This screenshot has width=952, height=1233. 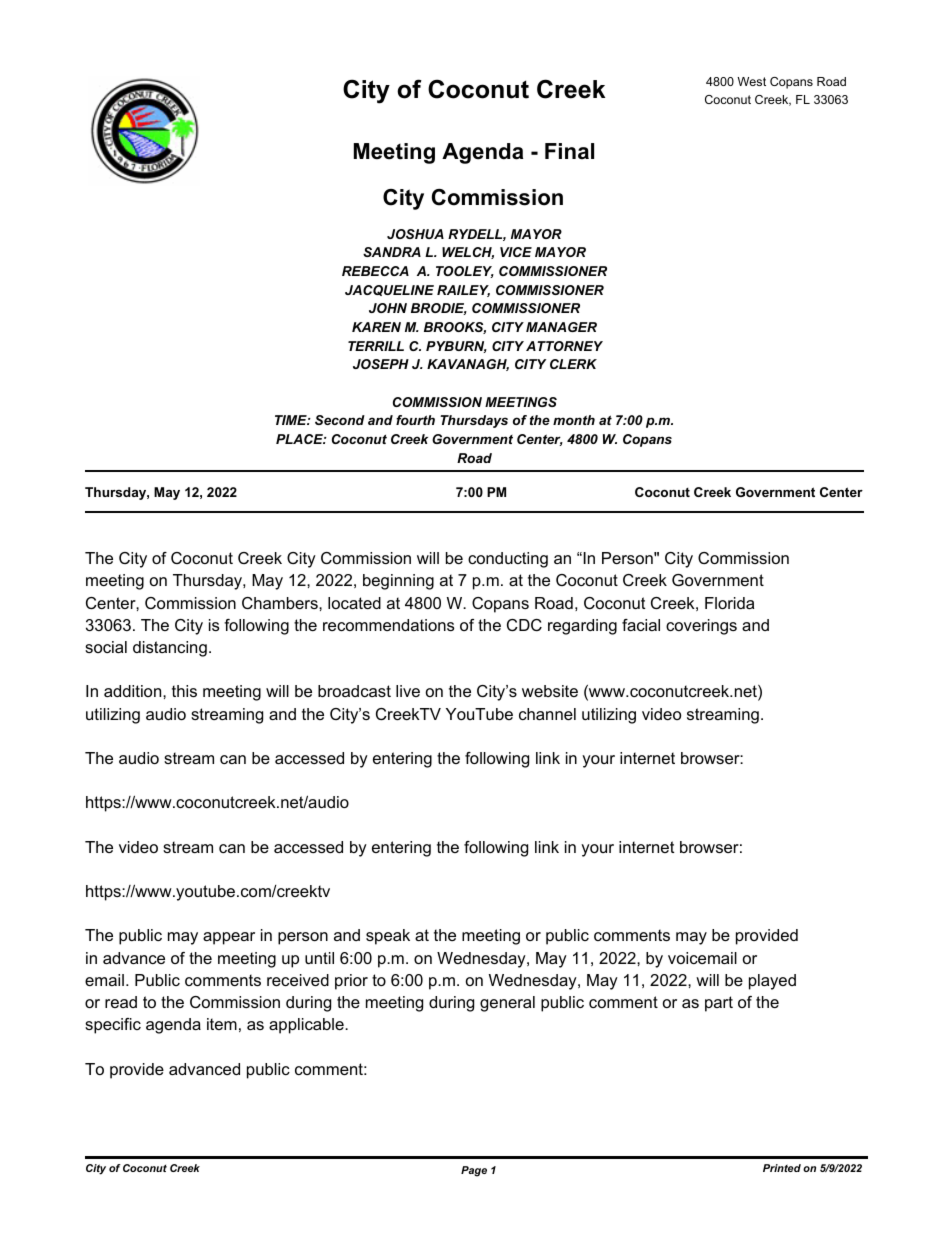 What do you see at coordinates (782, 1168) in the screenshot?
I see `Printed` at bounding box center [782, 1168].
